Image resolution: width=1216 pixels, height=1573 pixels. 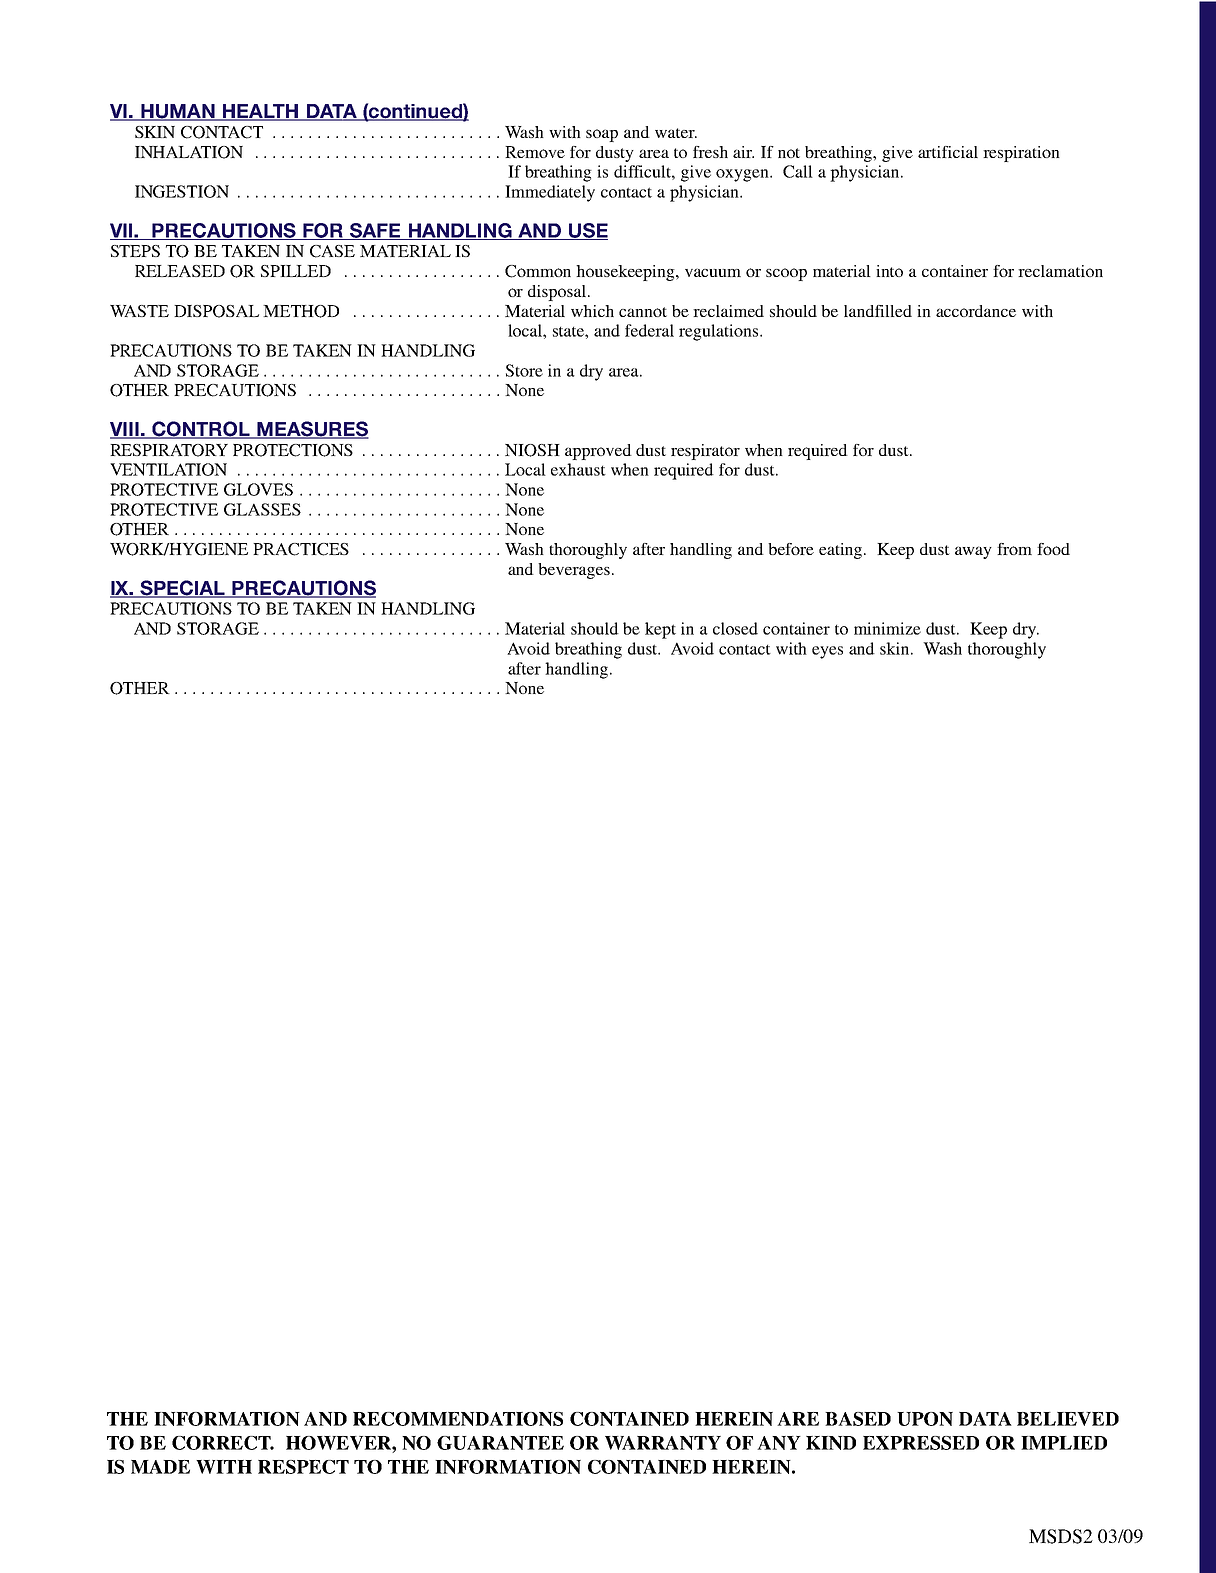 What do you see at coordinates (303, 1467) in the page?
I see `RESPECT` at bounding box center [303, 1467].
